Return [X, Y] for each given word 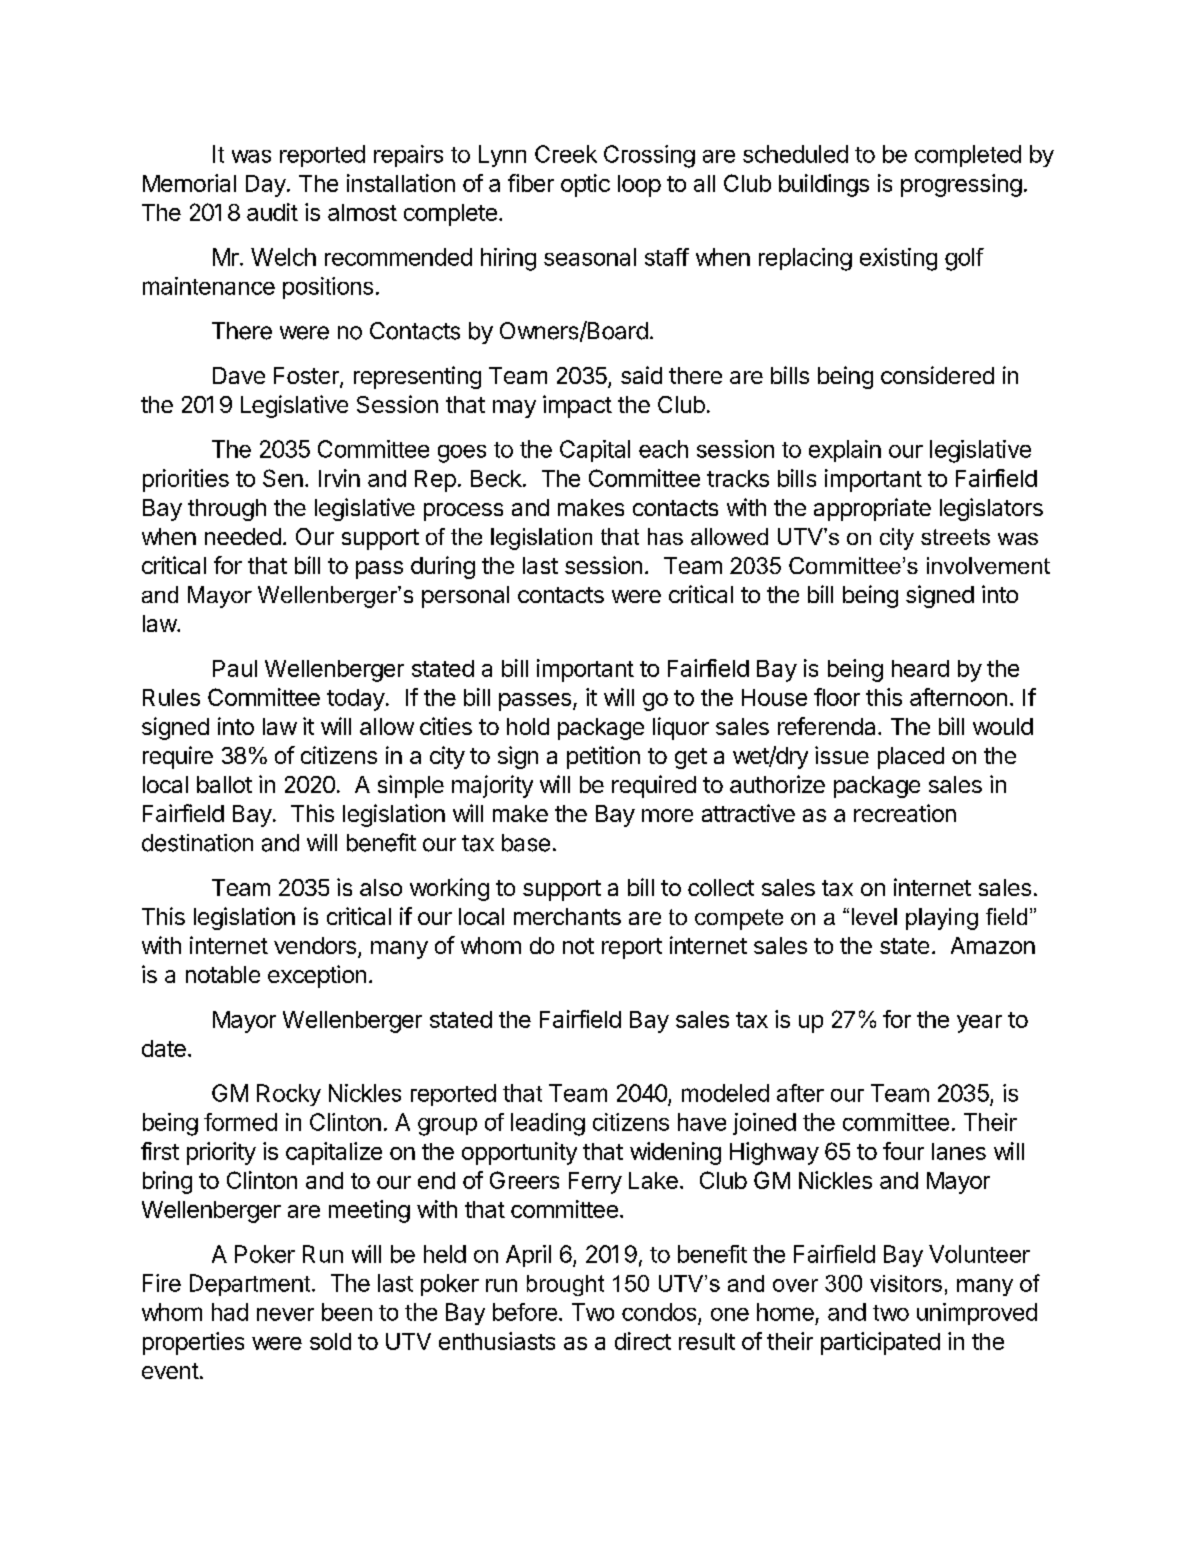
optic [585, 185]
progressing [961, 185]
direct [643, 1341]
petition [603, 757]
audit [272, 212]
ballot [224, 784]
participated [880, 1343]
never [285, 1314]
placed [911, 758]
